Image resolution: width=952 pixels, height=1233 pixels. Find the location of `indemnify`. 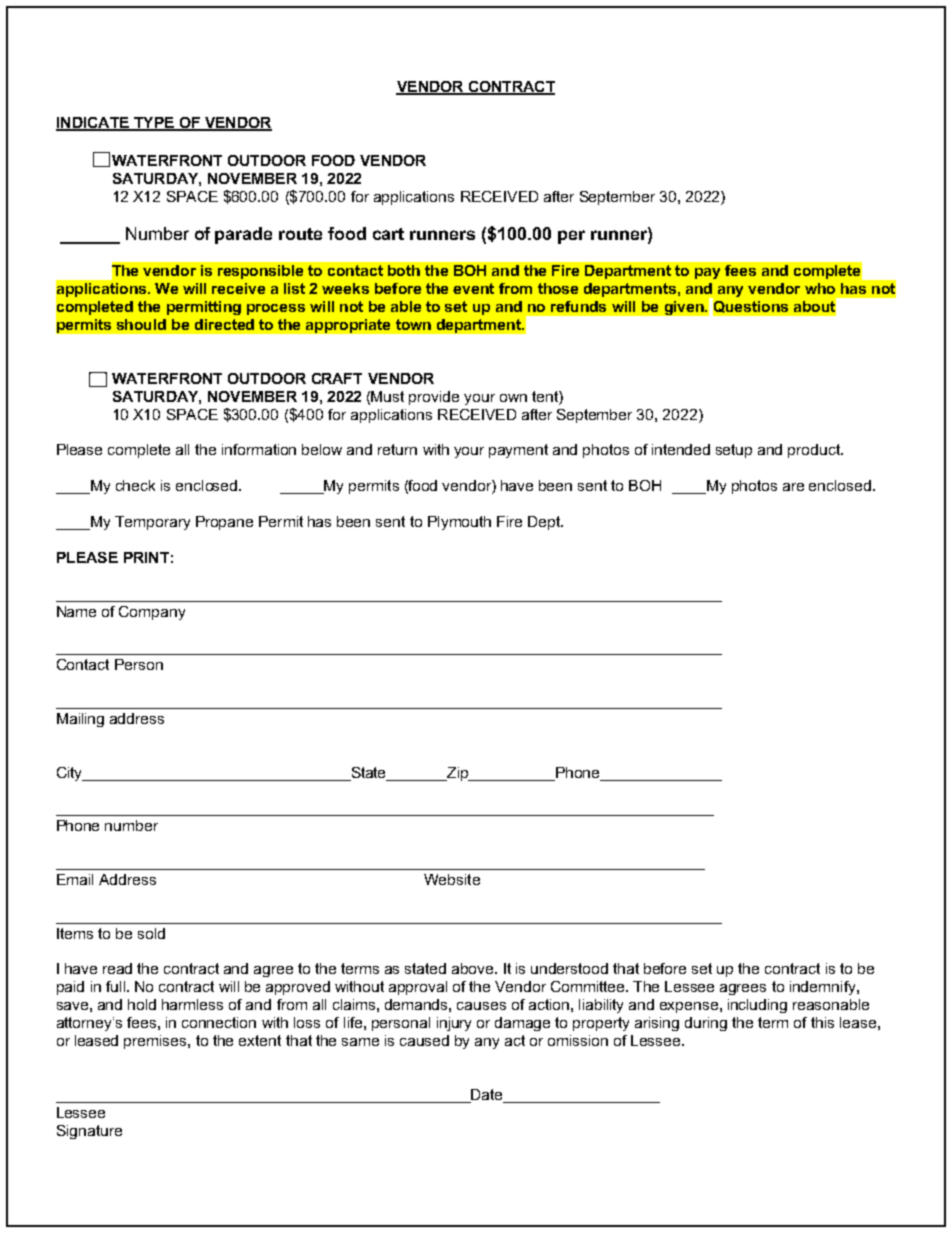

indemnify is located at coordinates (824, 988).
